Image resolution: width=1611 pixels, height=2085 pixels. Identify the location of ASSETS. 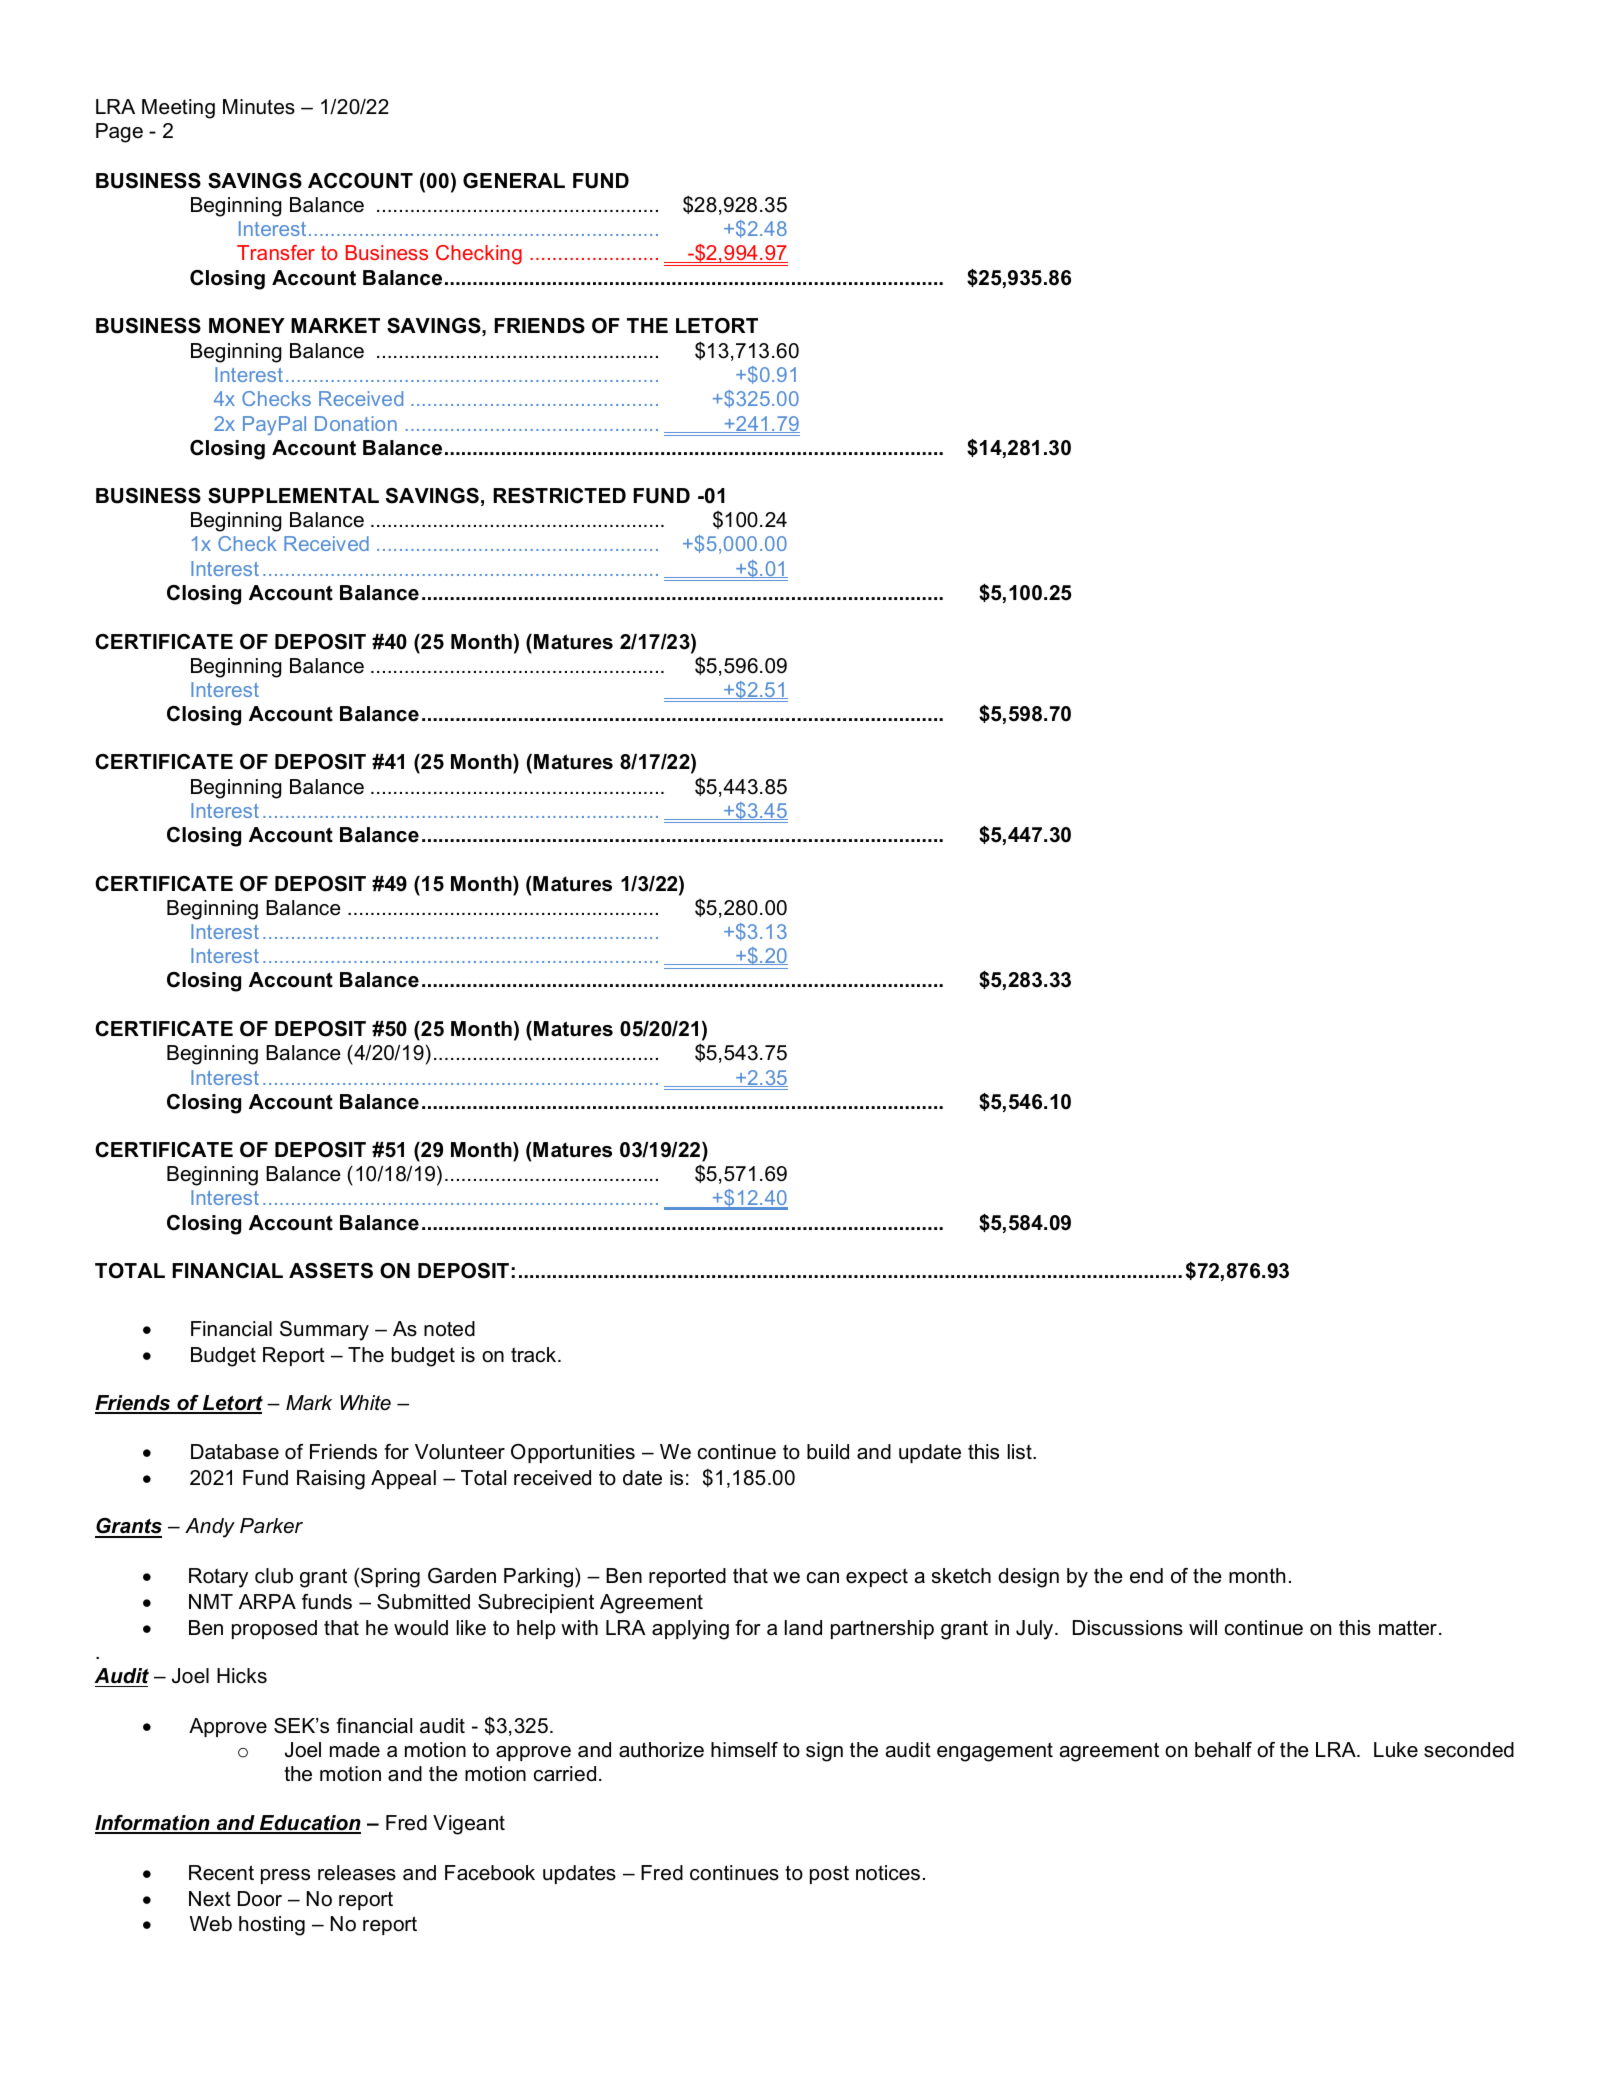
(331, 1271).
